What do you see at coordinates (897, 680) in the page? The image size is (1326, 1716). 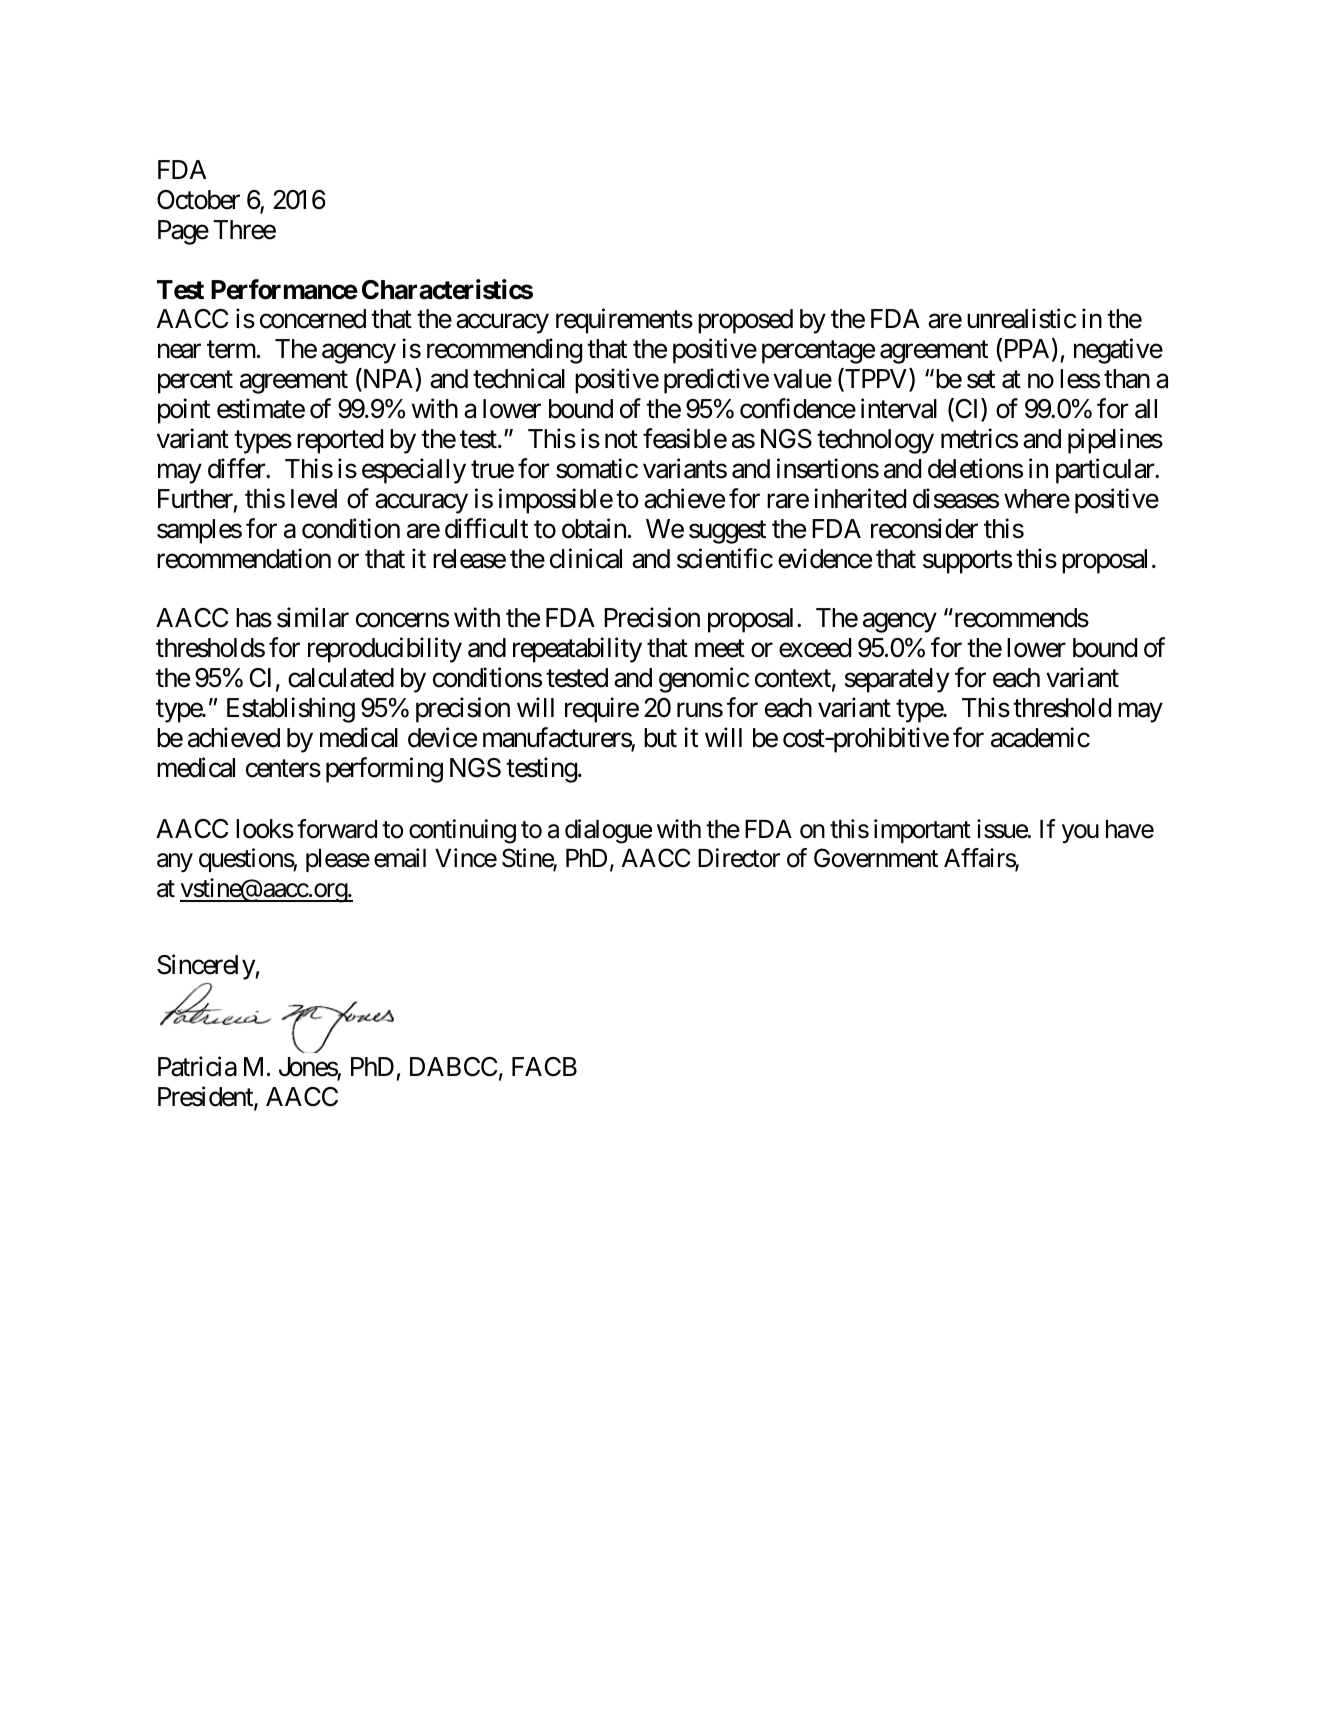 I see `separately` at bounding box center [897, 680].
